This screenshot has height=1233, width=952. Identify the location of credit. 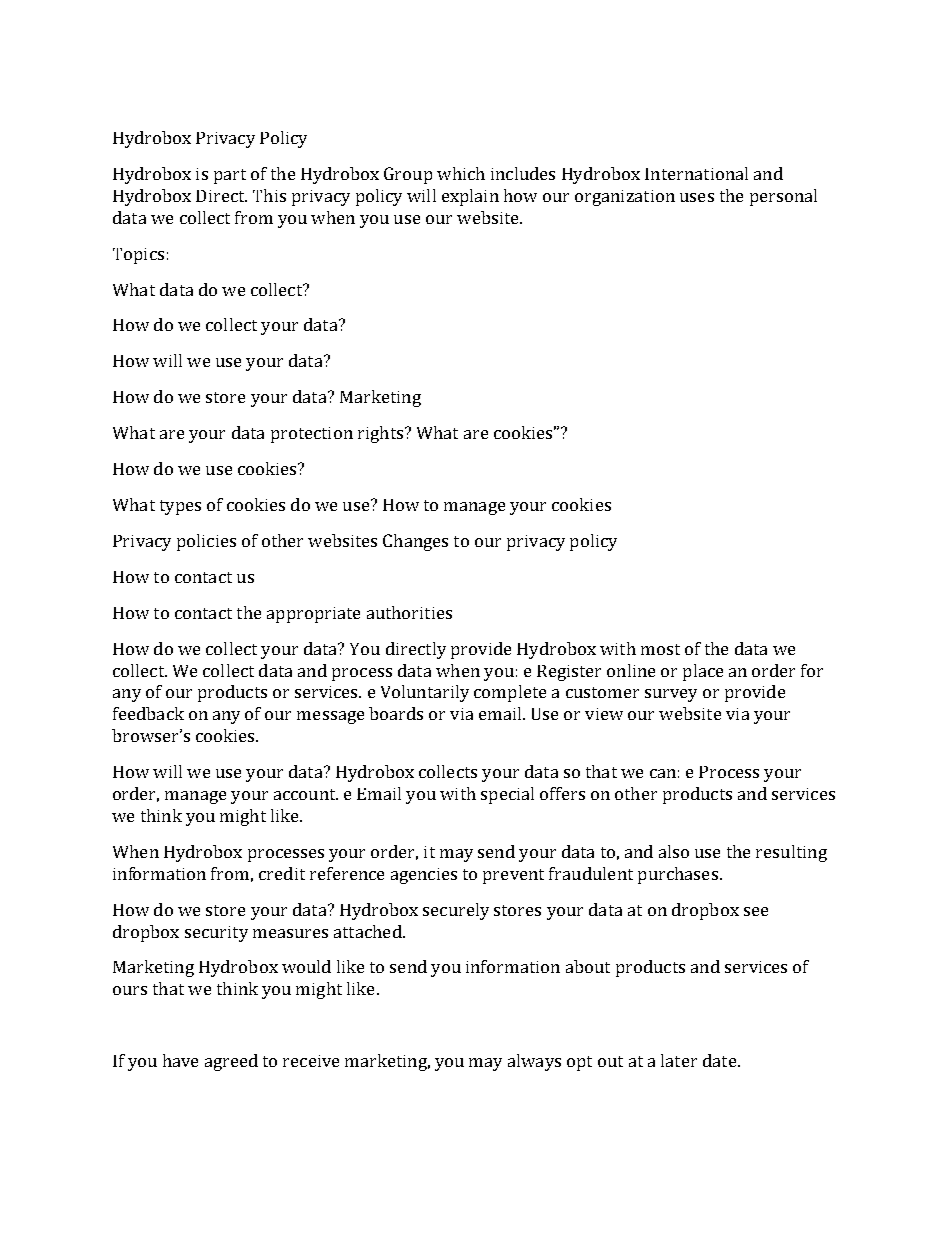
(282, 873).
